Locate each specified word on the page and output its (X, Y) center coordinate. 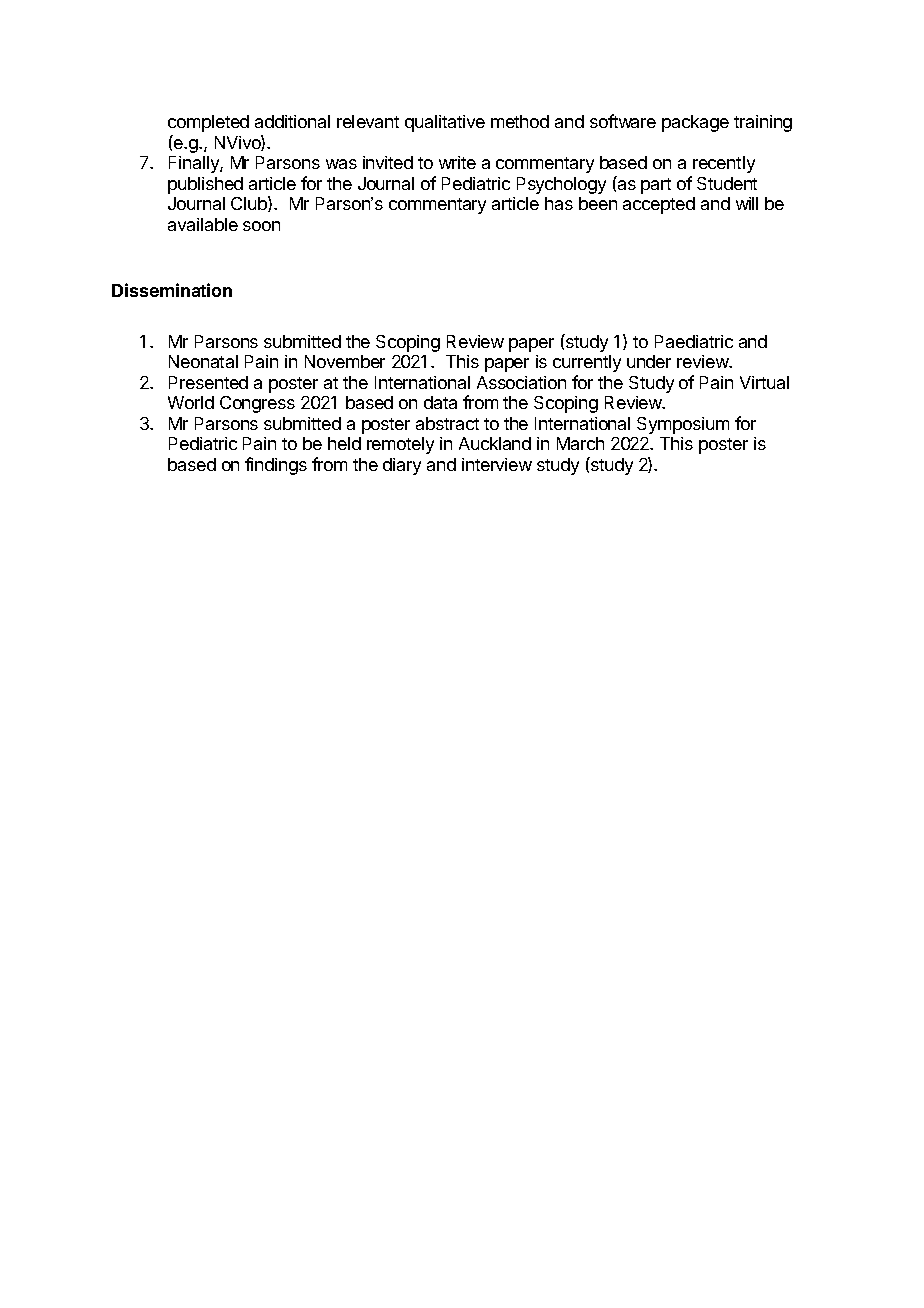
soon (261, 226)
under (649, 361)
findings (276, 466)
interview (497, 464)
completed (208, 123)
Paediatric (694, 341)
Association (521, 382)
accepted (659, 205)
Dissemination (172, 290)
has (559, 203)
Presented (208, 382)
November (345, 361)
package (695, 123)
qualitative (445, 123)
